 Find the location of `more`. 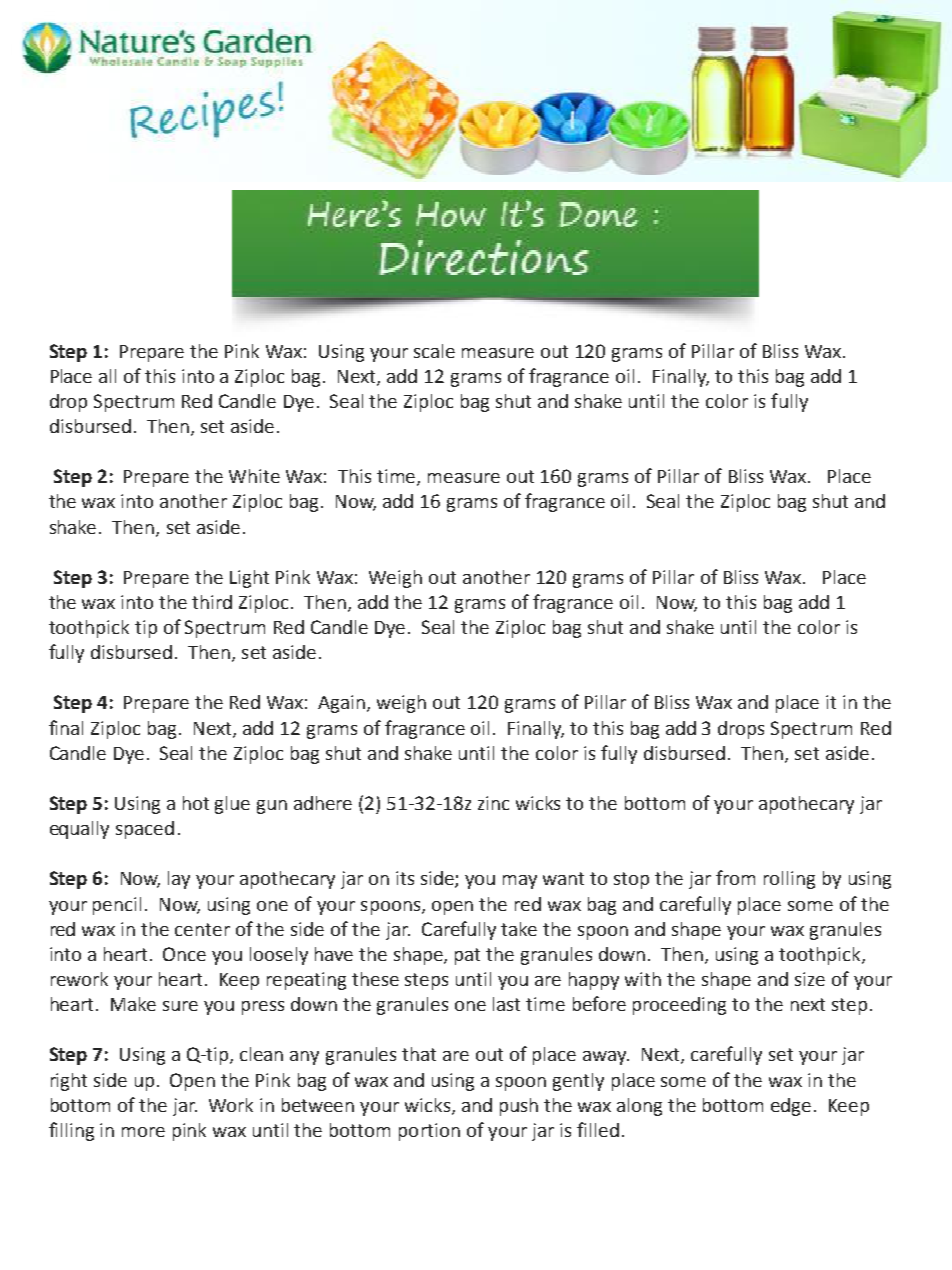

more is located at coordinates (143, 1132).
